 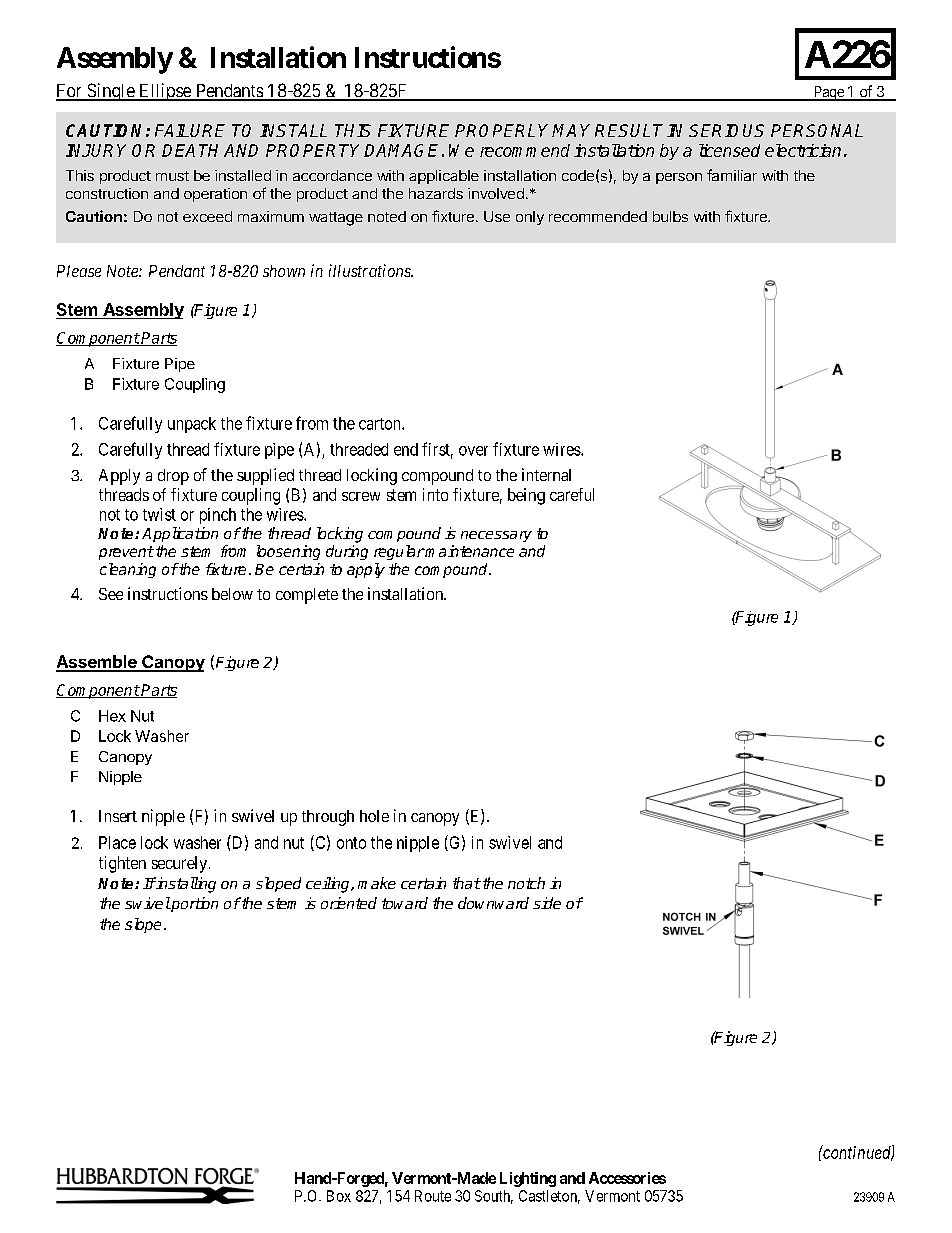 What do you see at coordinates (547, 903) in the page?
I see `side` at bounding box center [547, 903].
